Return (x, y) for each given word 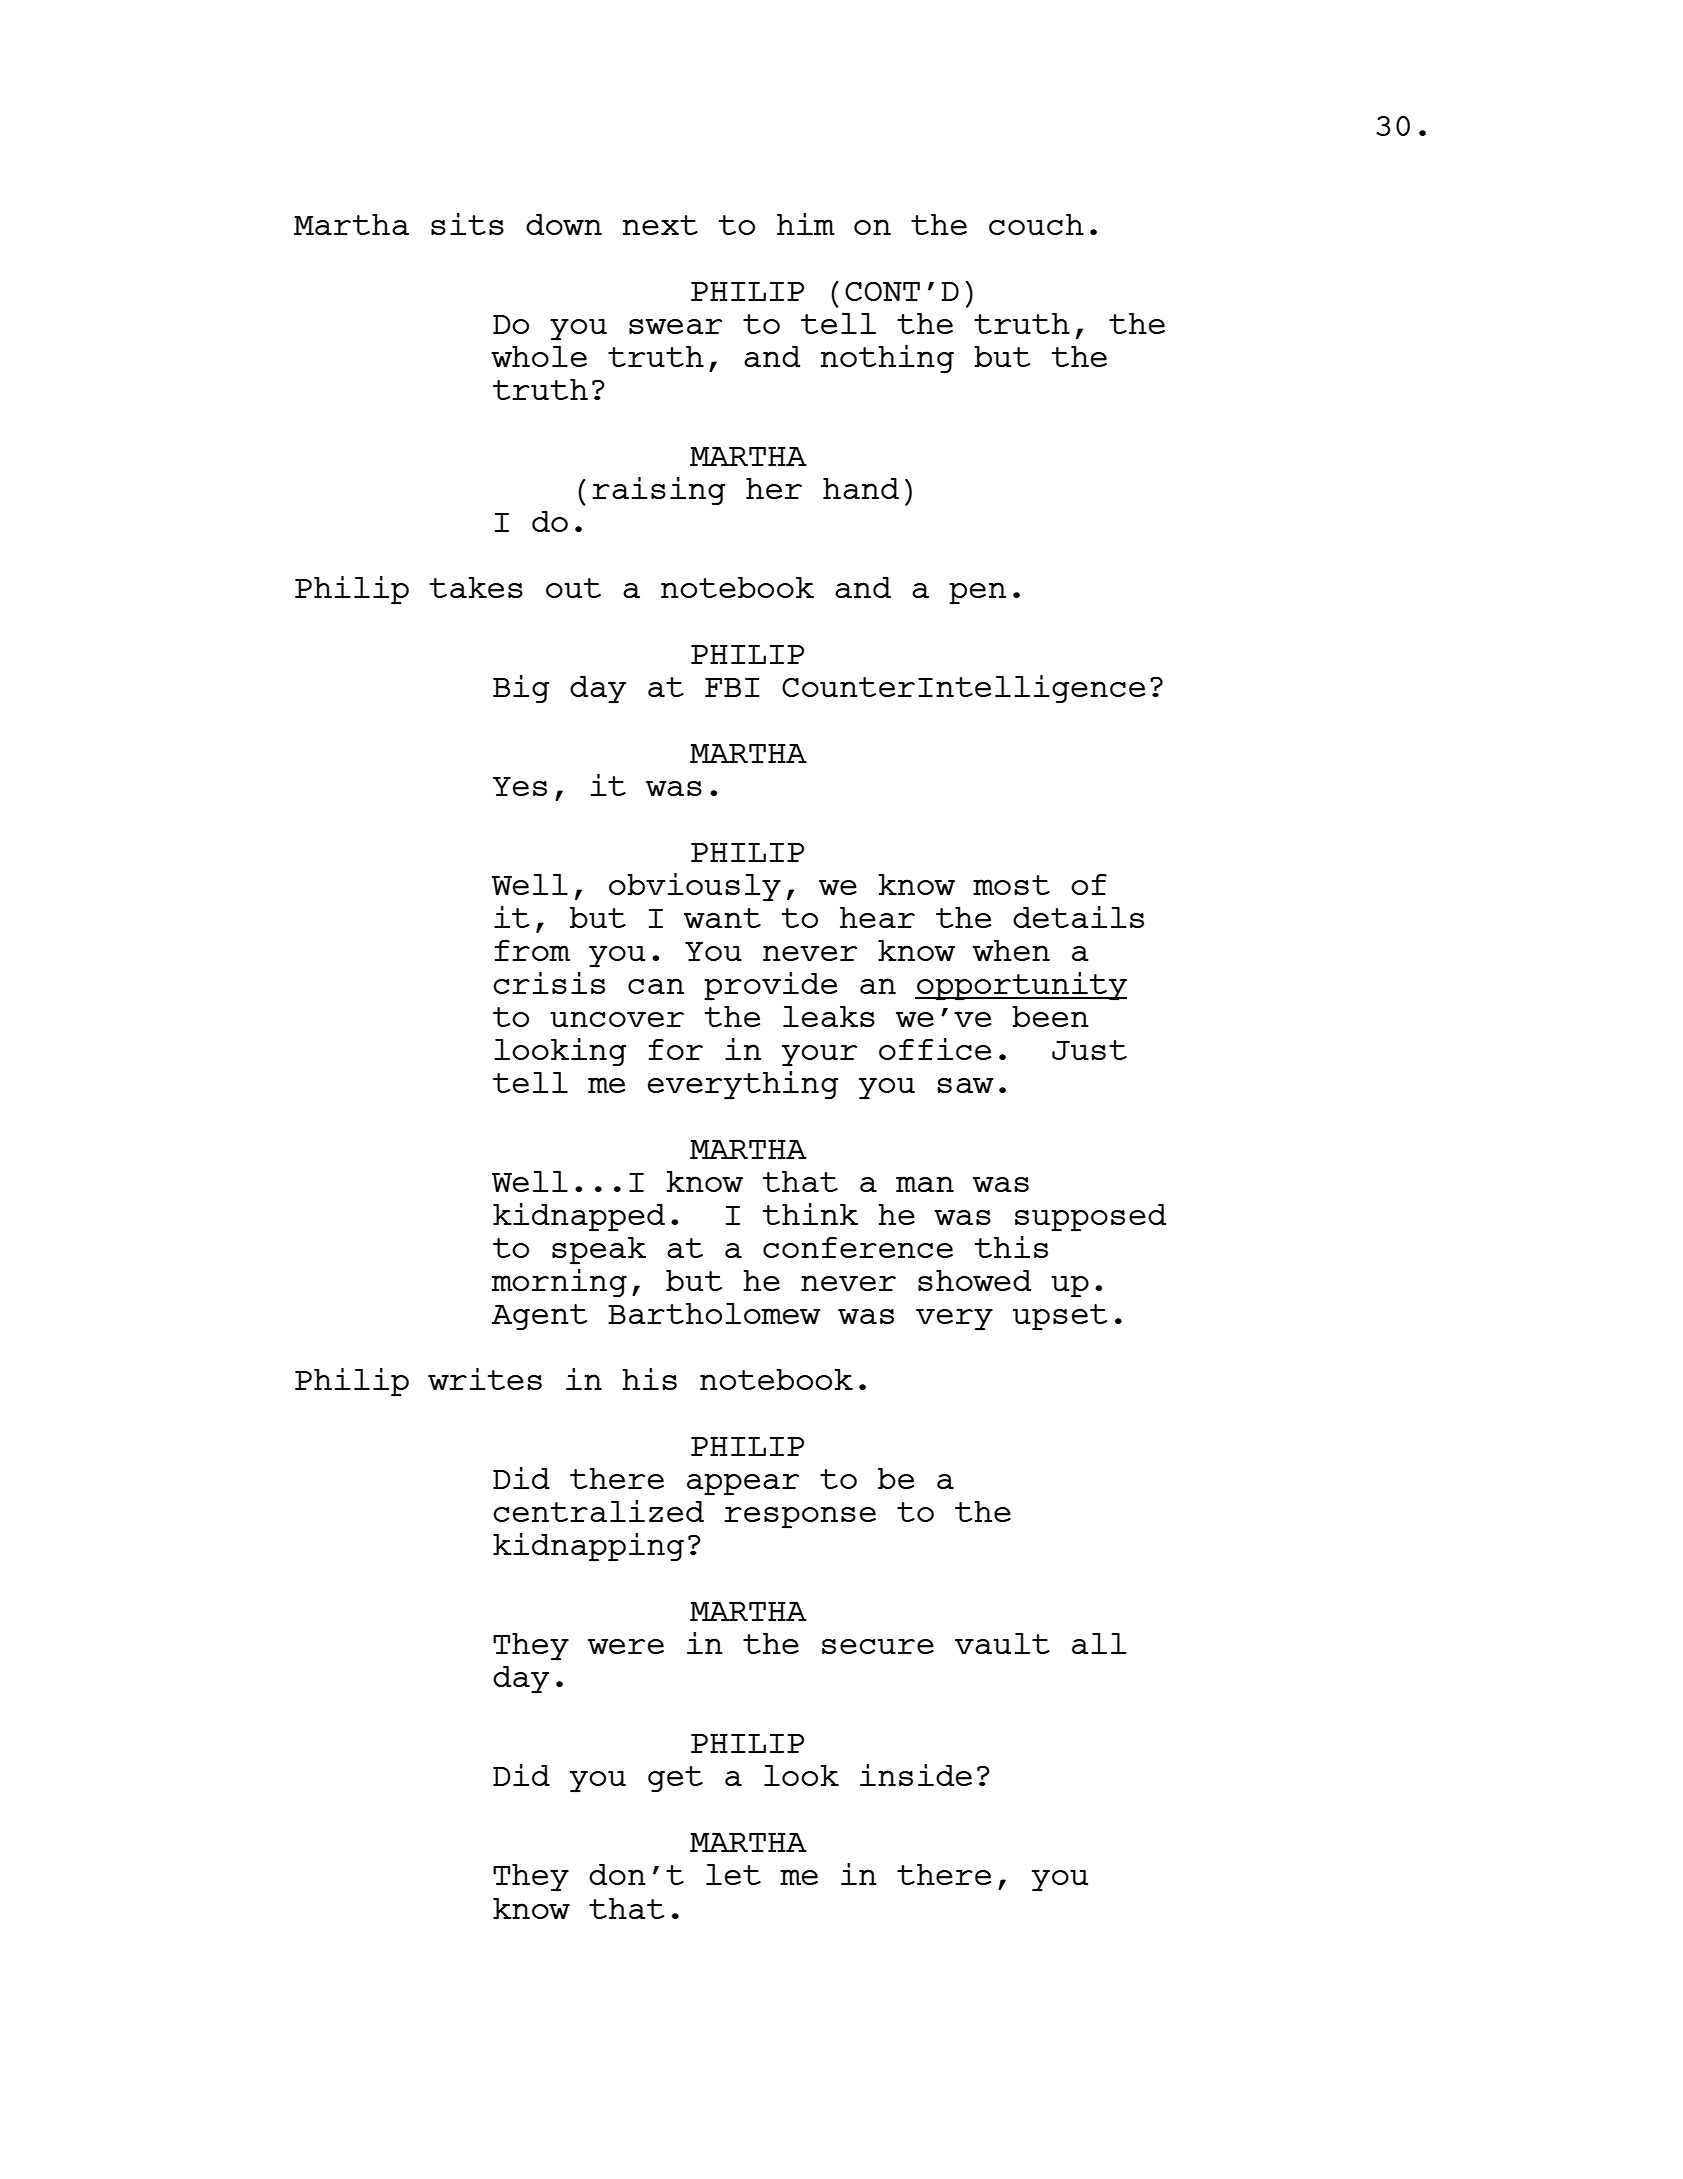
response (800, 1517)
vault (1002, 1643)
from (532, 950)
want (722, 918)
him (806, 224)
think (810, 1214)
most (1011, 885)
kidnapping (588, 1547)
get (675, 1779)
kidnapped (579, 1217)
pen (977, 593)
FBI (732, 687)
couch (1036, 224)
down (564, 224)
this (1011, 1247)
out (573, 588)
